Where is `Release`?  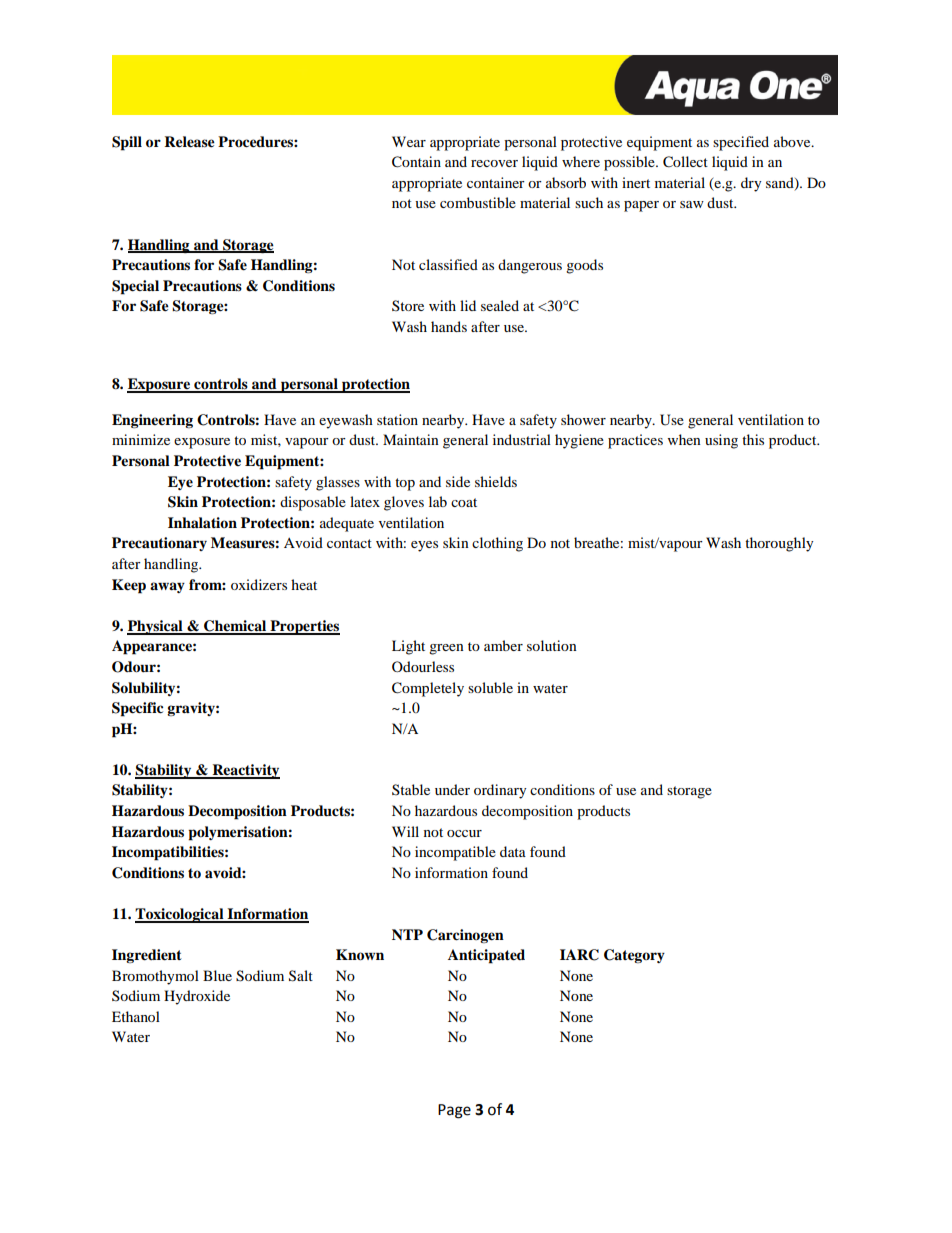
Release is located at coordinates (189, 142).
